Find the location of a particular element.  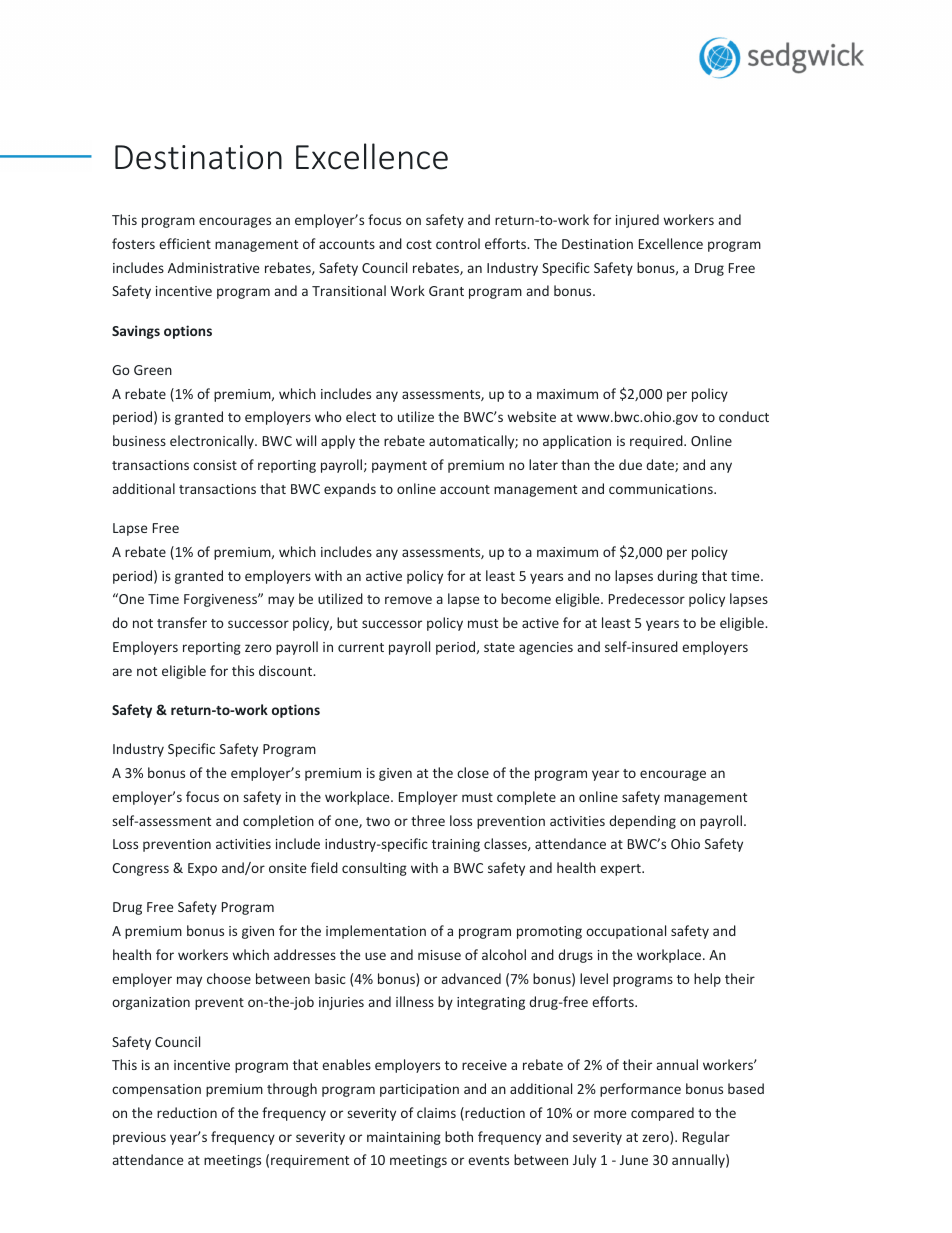

injured is located at coordinates (637, 221).
